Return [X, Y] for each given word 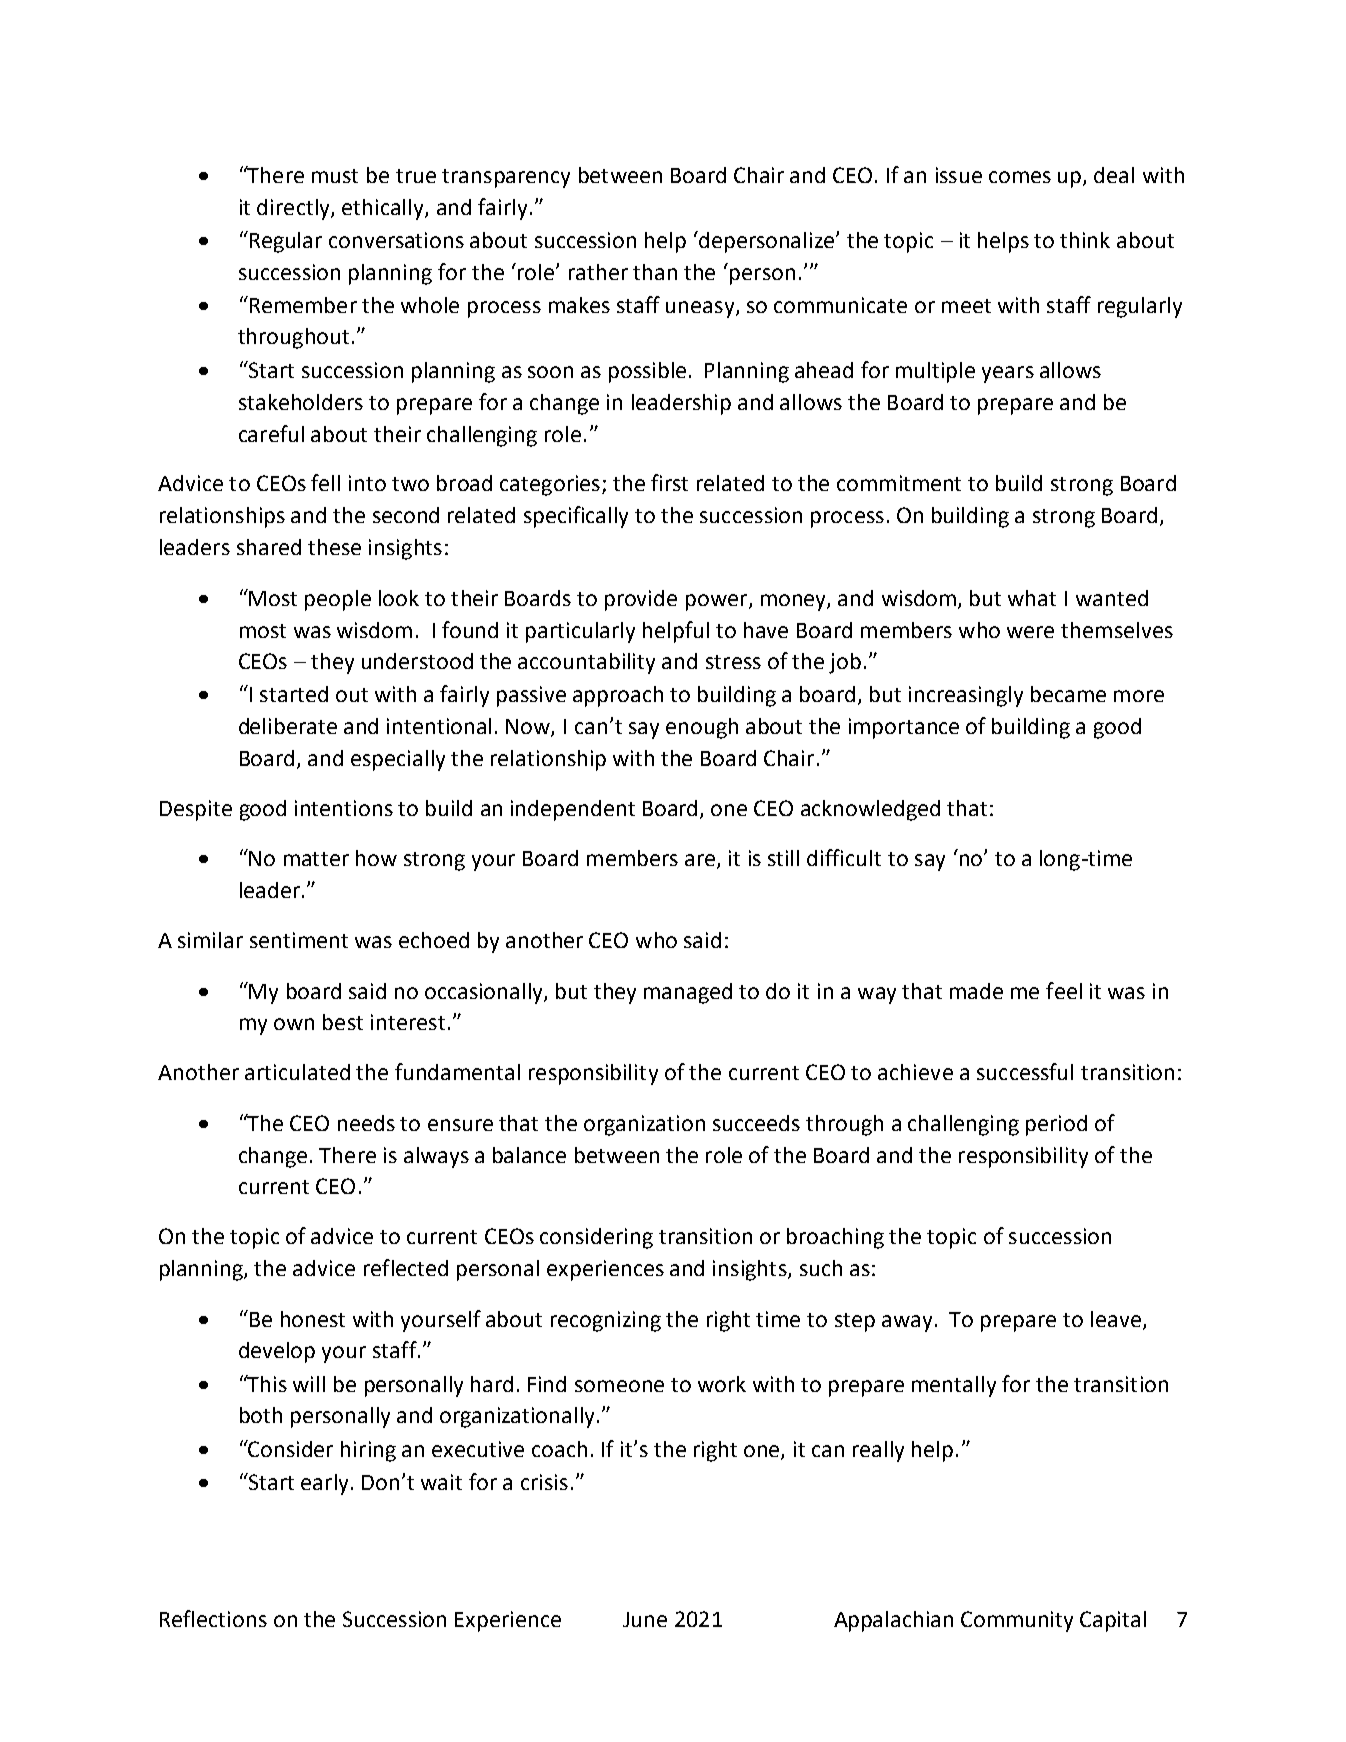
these [334, 547]
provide [641, 600]
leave [1116, 1319]
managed [688, 993]
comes [1020, 177]
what [1032, 598]
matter [316, 859]
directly [294, 209]
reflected [406, 1267]
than [655, 272]
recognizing [606, 1321]
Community [1017, 1621]
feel [1064, 990]
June [645, 1619]
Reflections [213, 1618]
